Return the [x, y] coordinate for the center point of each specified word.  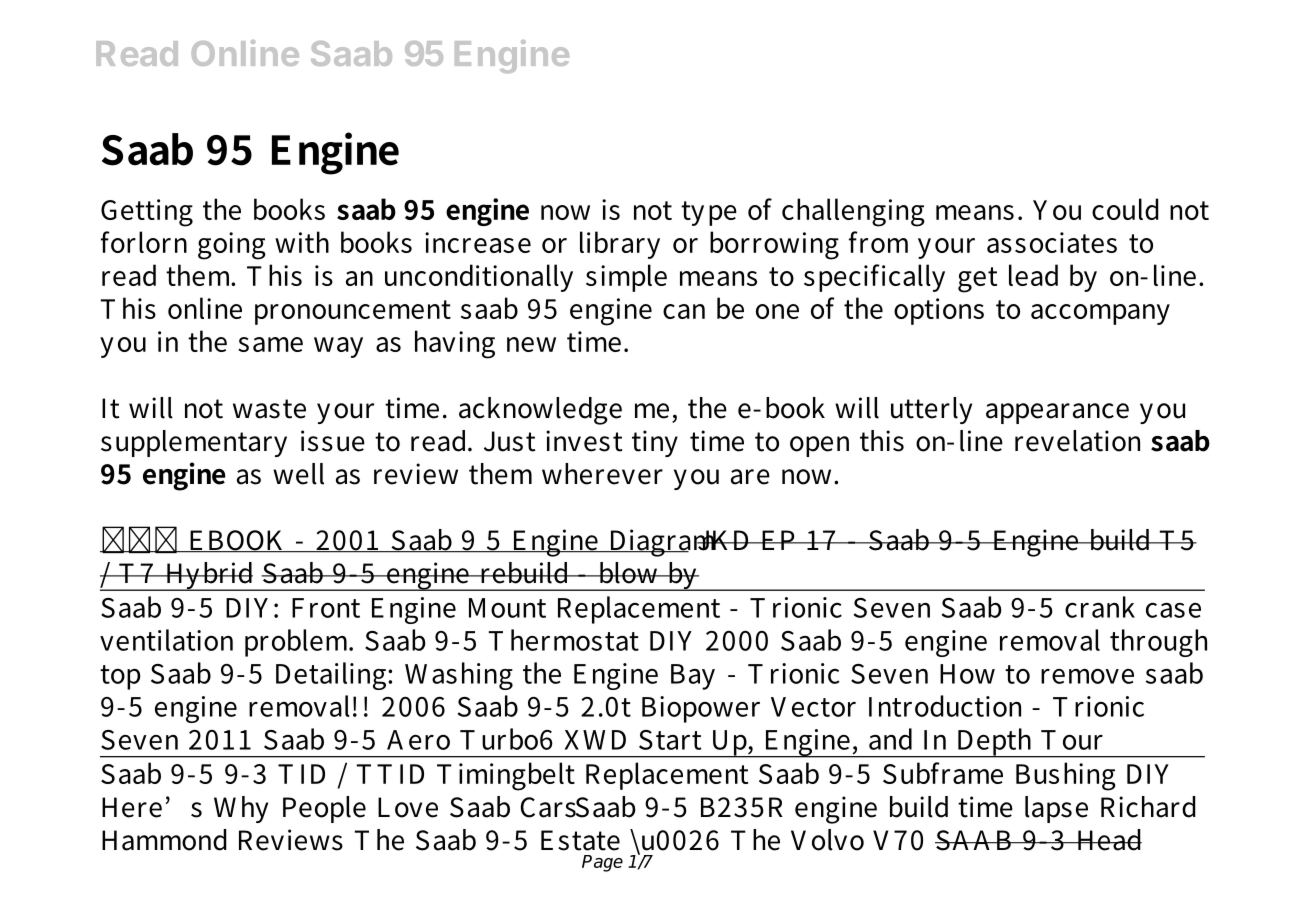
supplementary [194, 443]
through [1158, 643]
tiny [655, 443]
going [232, 246]
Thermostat [564, 640]
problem [298, 643]
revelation [1077, 441]
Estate [580, 840]
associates [1052, 242]
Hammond [164, 840]
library [620, 245]
